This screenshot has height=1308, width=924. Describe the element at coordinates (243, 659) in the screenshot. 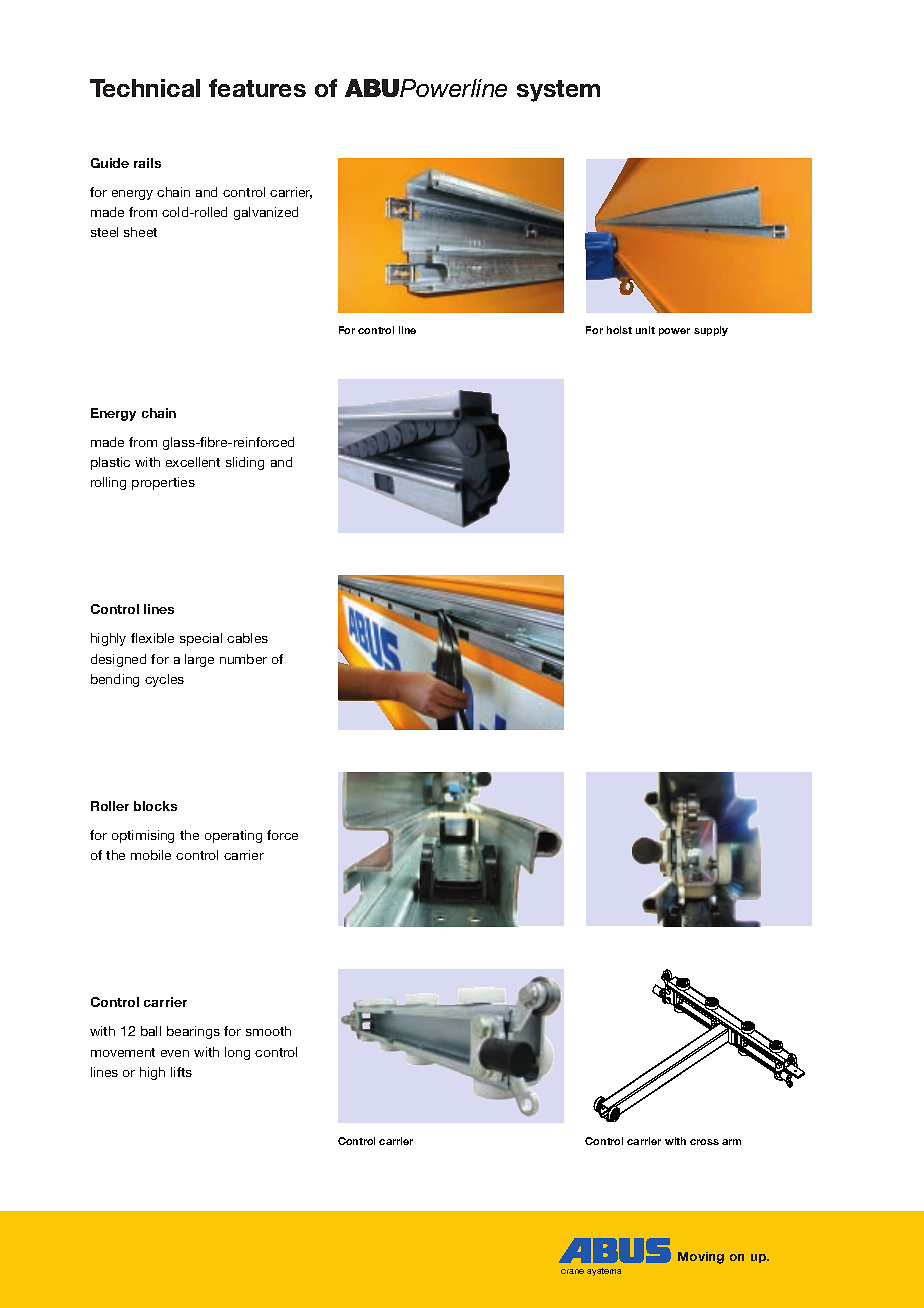

I see `number` at that location.
